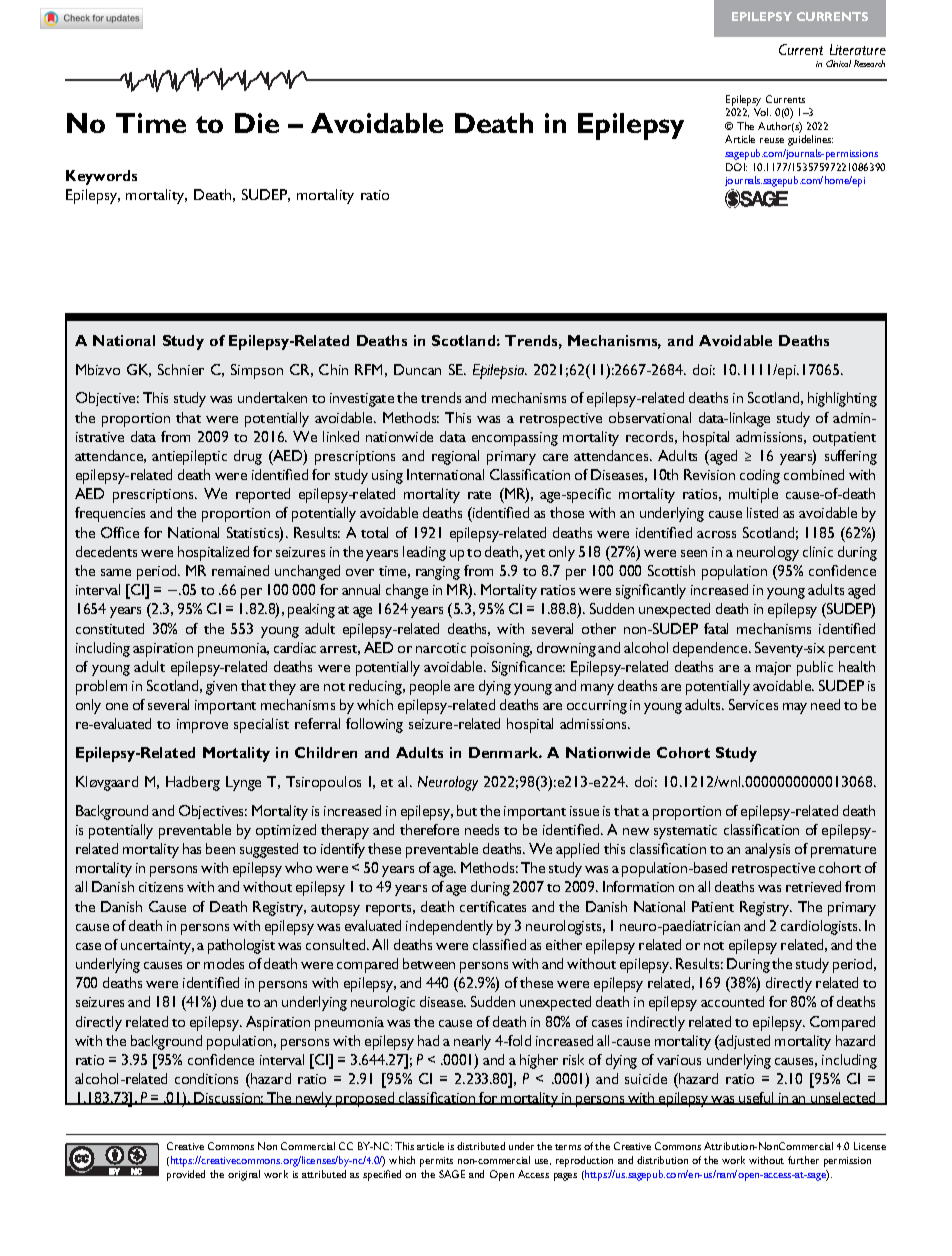  I want to click on distributed, so click(481, 1146).
